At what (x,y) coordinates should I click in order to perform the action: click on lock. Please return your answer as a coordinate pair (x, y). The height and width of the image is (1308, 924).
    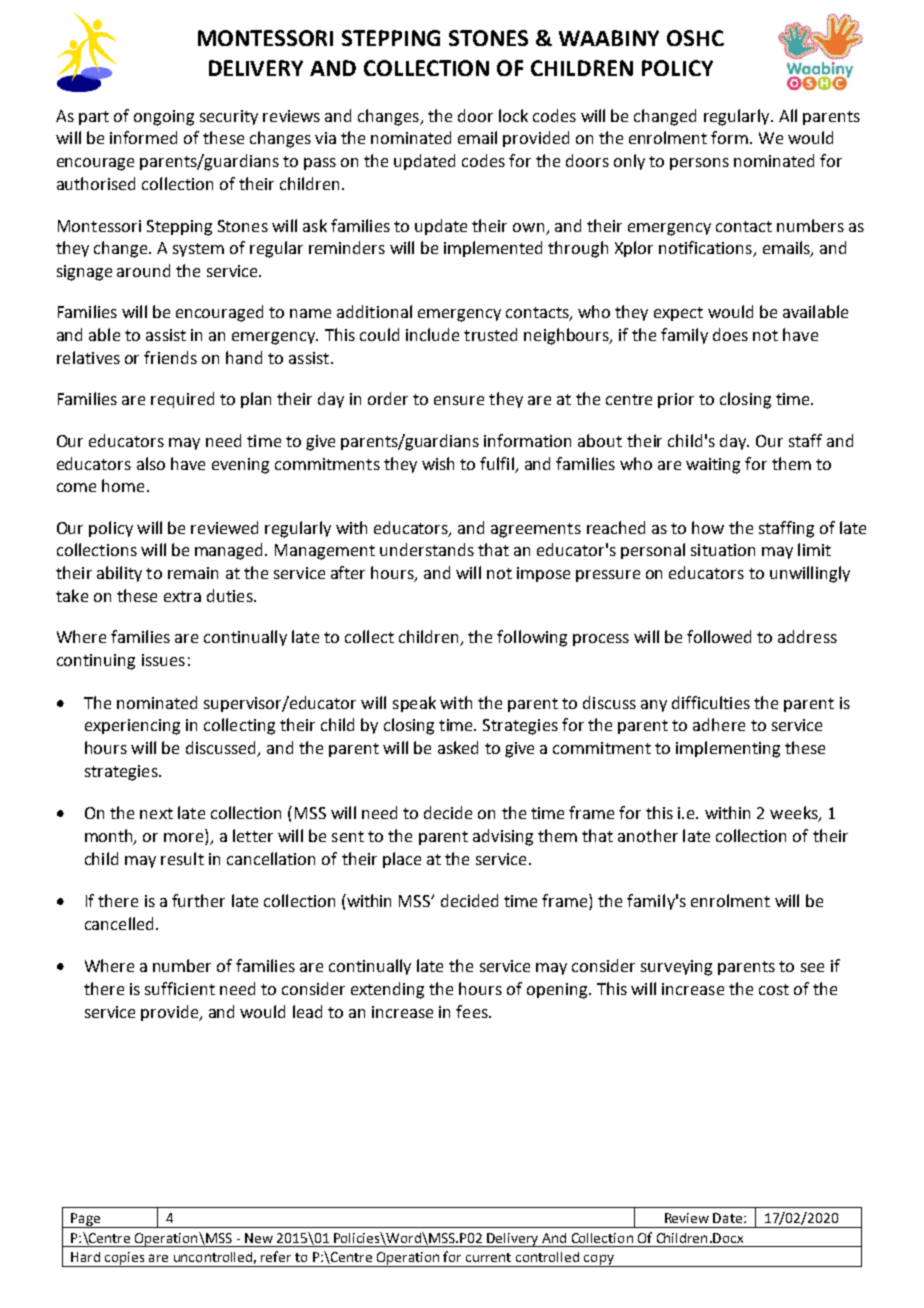
    Looking at the image, I should click on (513, 115).
